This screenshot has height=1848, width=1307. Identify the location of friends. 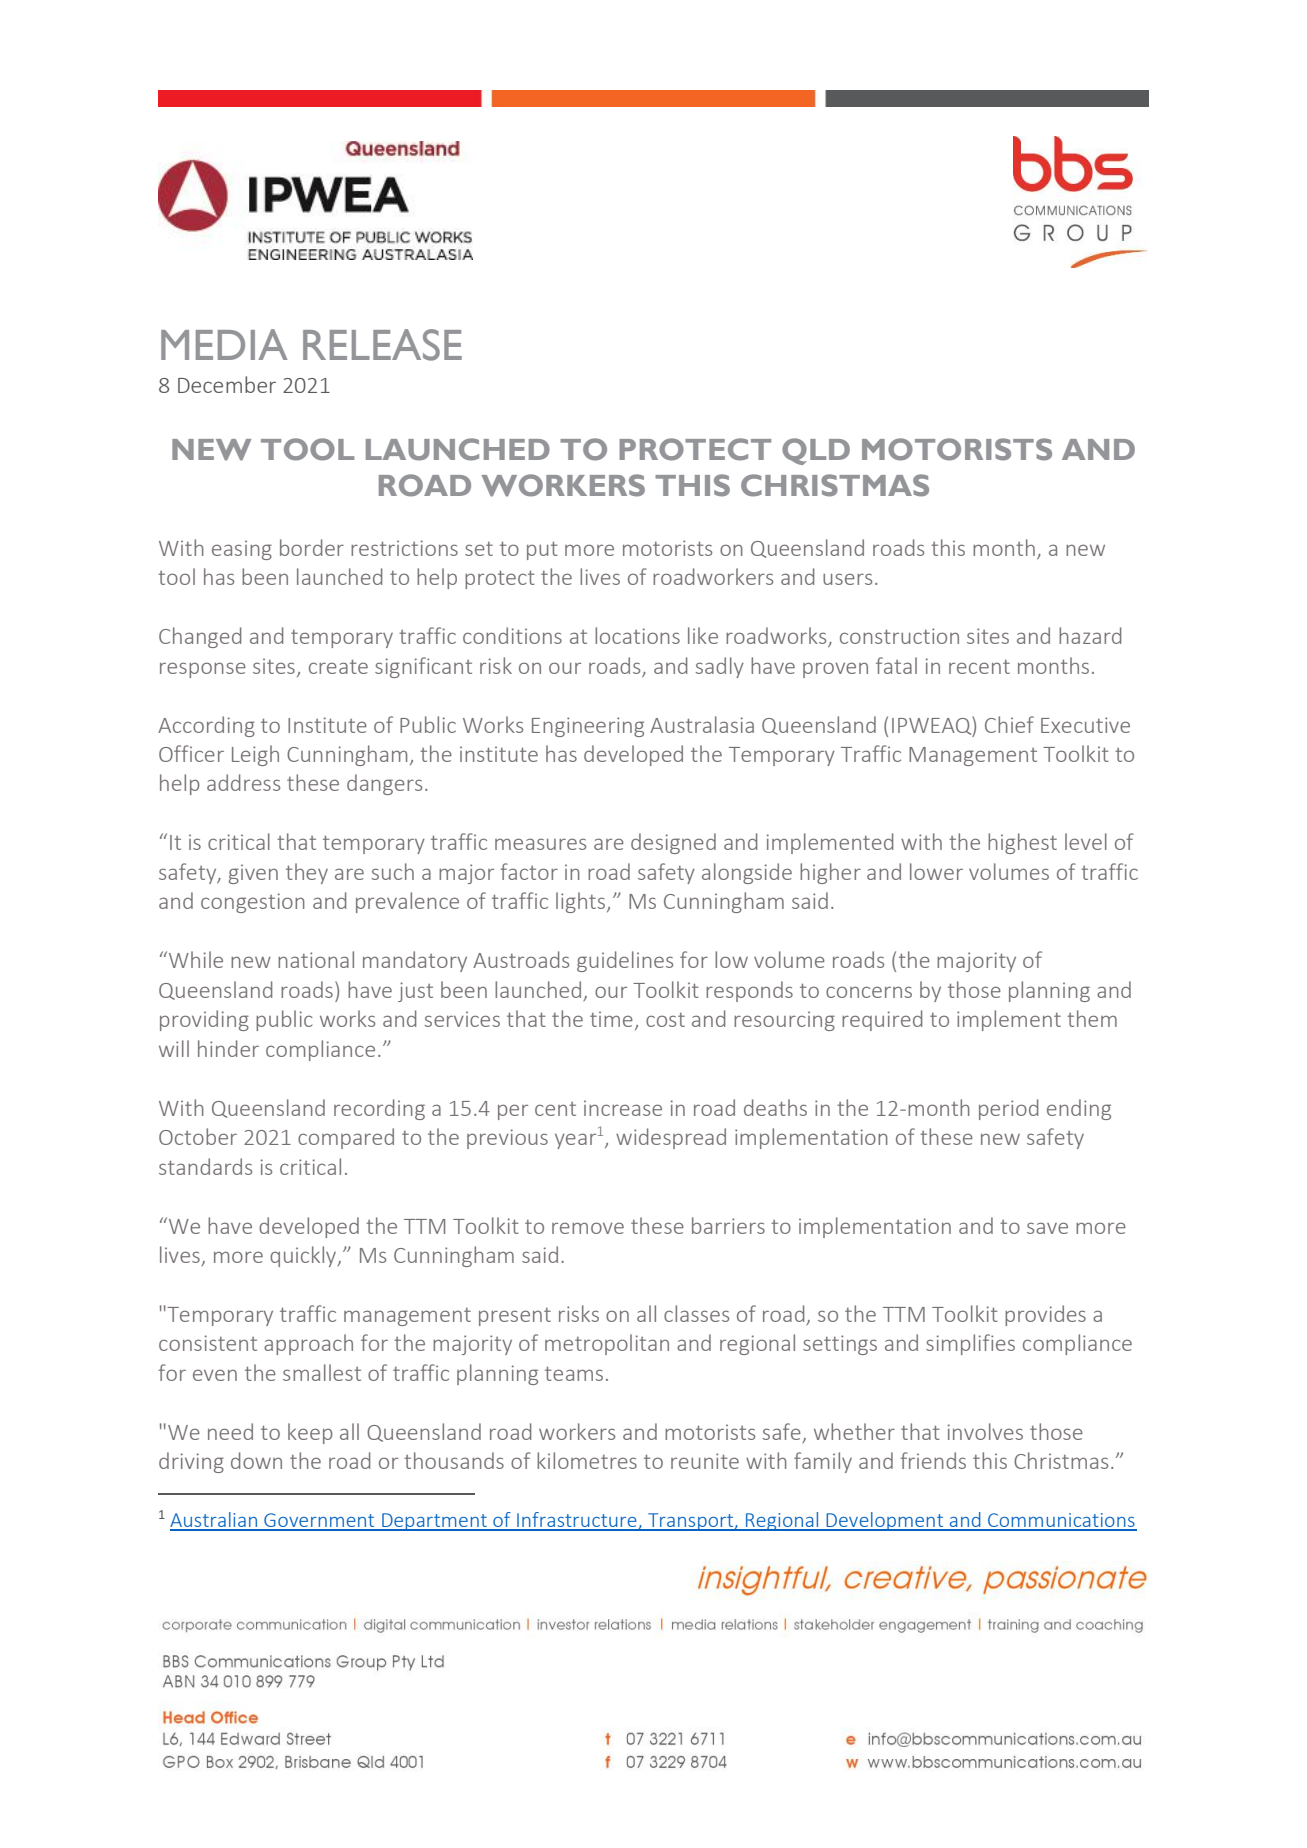
(933, 1460).
